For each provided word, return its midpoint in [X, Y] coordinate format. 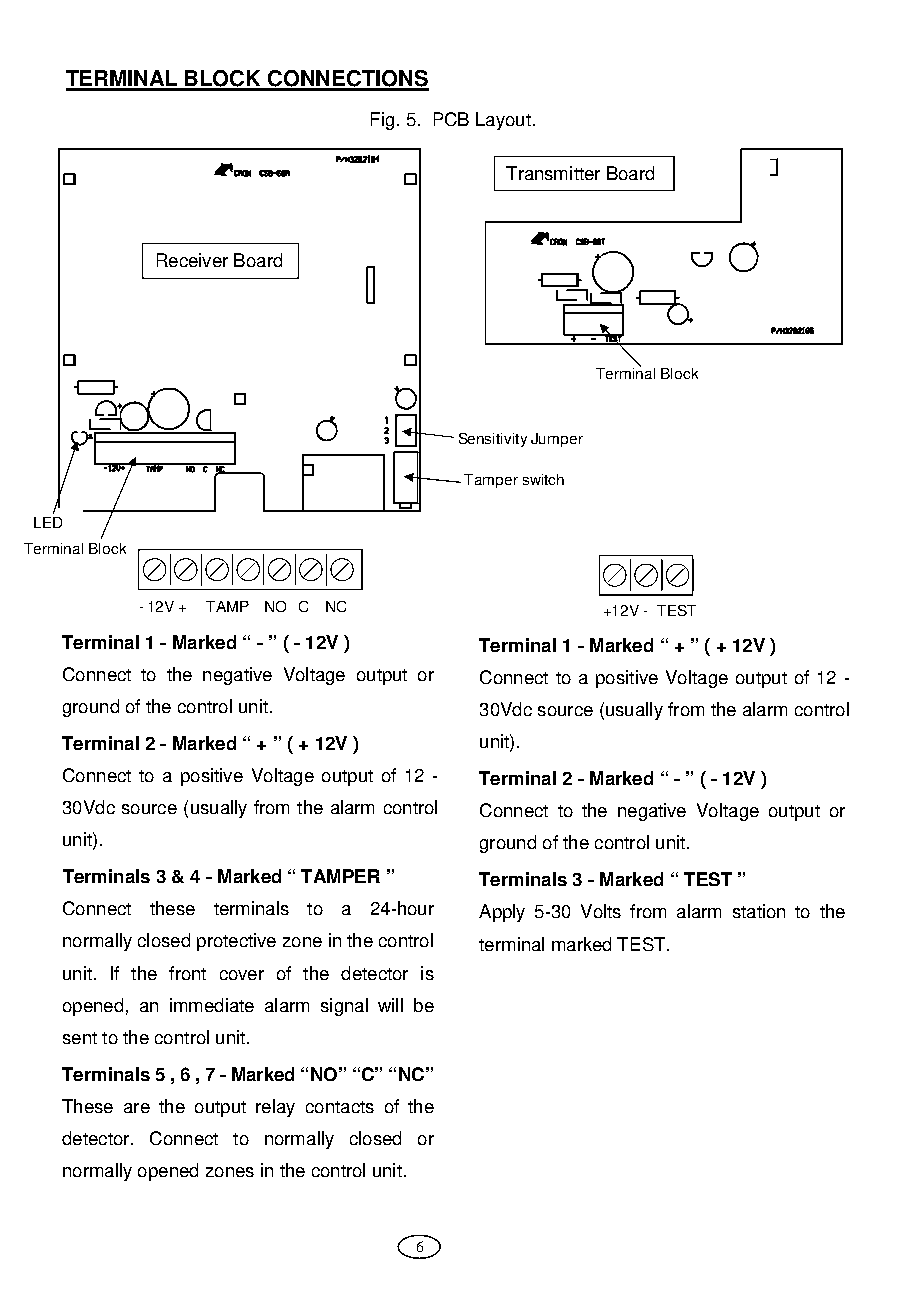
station [759, 911]
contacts [340, 1107]
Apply [502, 913]
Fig [382, 121]
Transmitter [553, 173]
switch [543, 479]
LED [48, 522]
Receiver [192, 260]
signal [344, 1007]
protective [236, 942]
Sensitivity [493, 440]
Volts [601, 911]
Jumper [557, 440]
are [137, 1108]
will [390, 1005]
